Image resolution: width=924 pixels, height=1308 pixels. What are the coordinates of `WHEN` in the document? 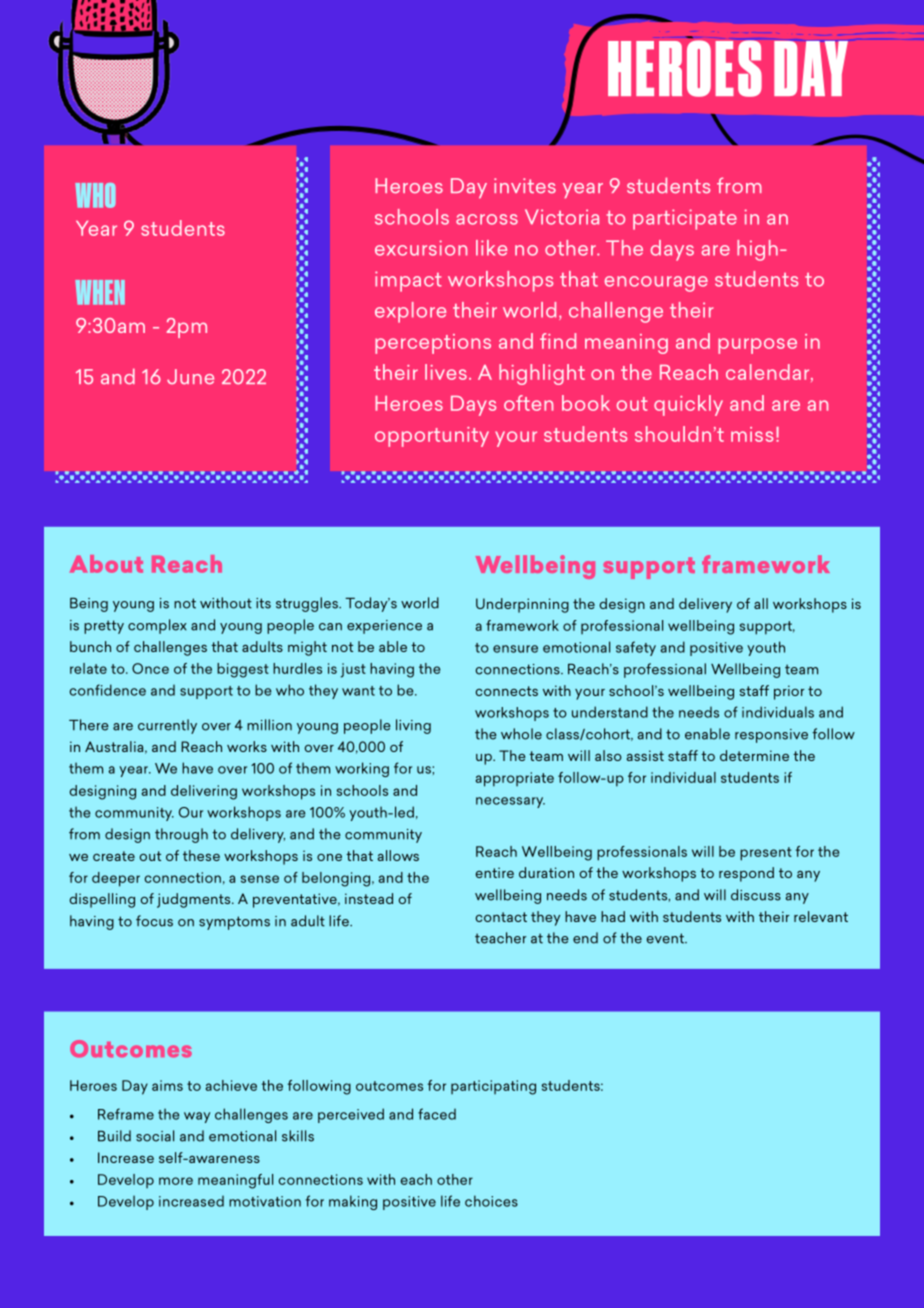 It's located at (100, 292).
